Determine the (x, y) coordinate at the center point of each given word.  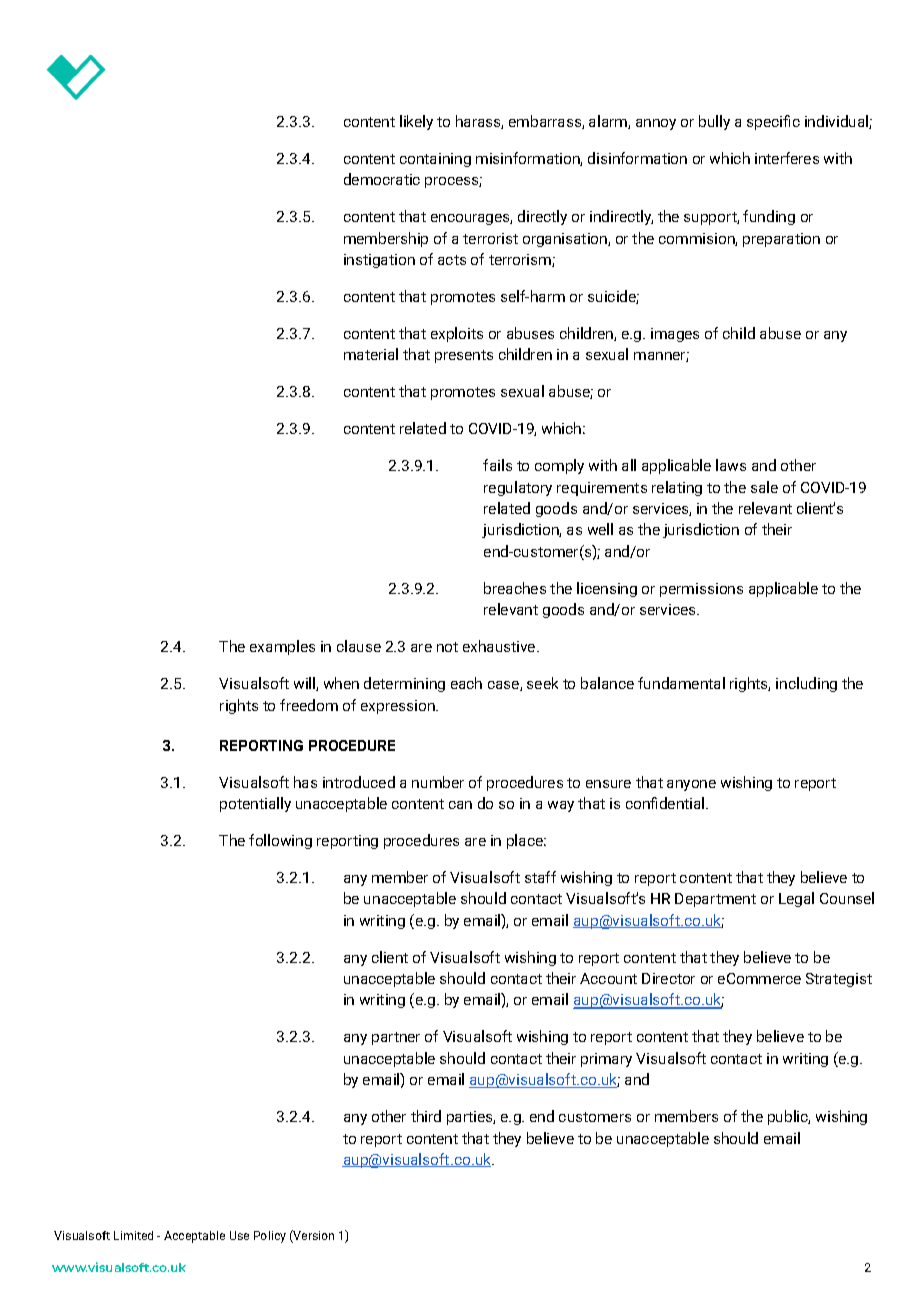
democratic (382, 179)
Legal (796, 899)
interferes (787, 158)
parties (471, 1118)
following (280, 841)
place (526, 841)
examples (282, 647)
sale (764, 487)
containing (435, 160)
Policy (270, 1237)
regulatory (518, 488)
